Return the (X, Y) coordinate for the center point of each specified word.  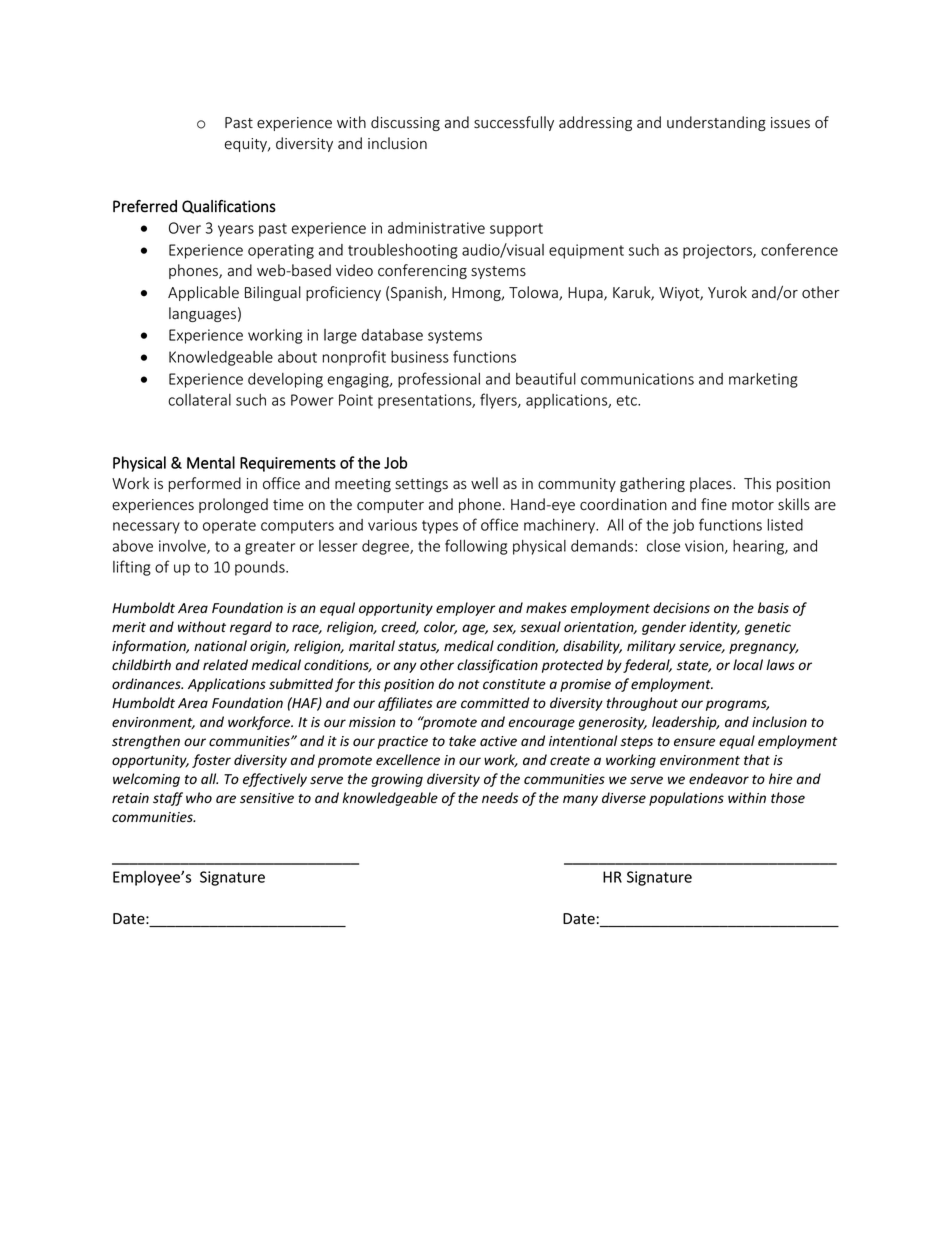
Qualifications (229, 207)
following (476, 547)
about (297, 357)
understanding (716, 123)
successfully (514, 123)
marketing (763, 380)
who (199, 798)
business (420, 357)
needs (500, 798)
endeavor (719, 779)
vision (705, 547)
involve (183, 547)
